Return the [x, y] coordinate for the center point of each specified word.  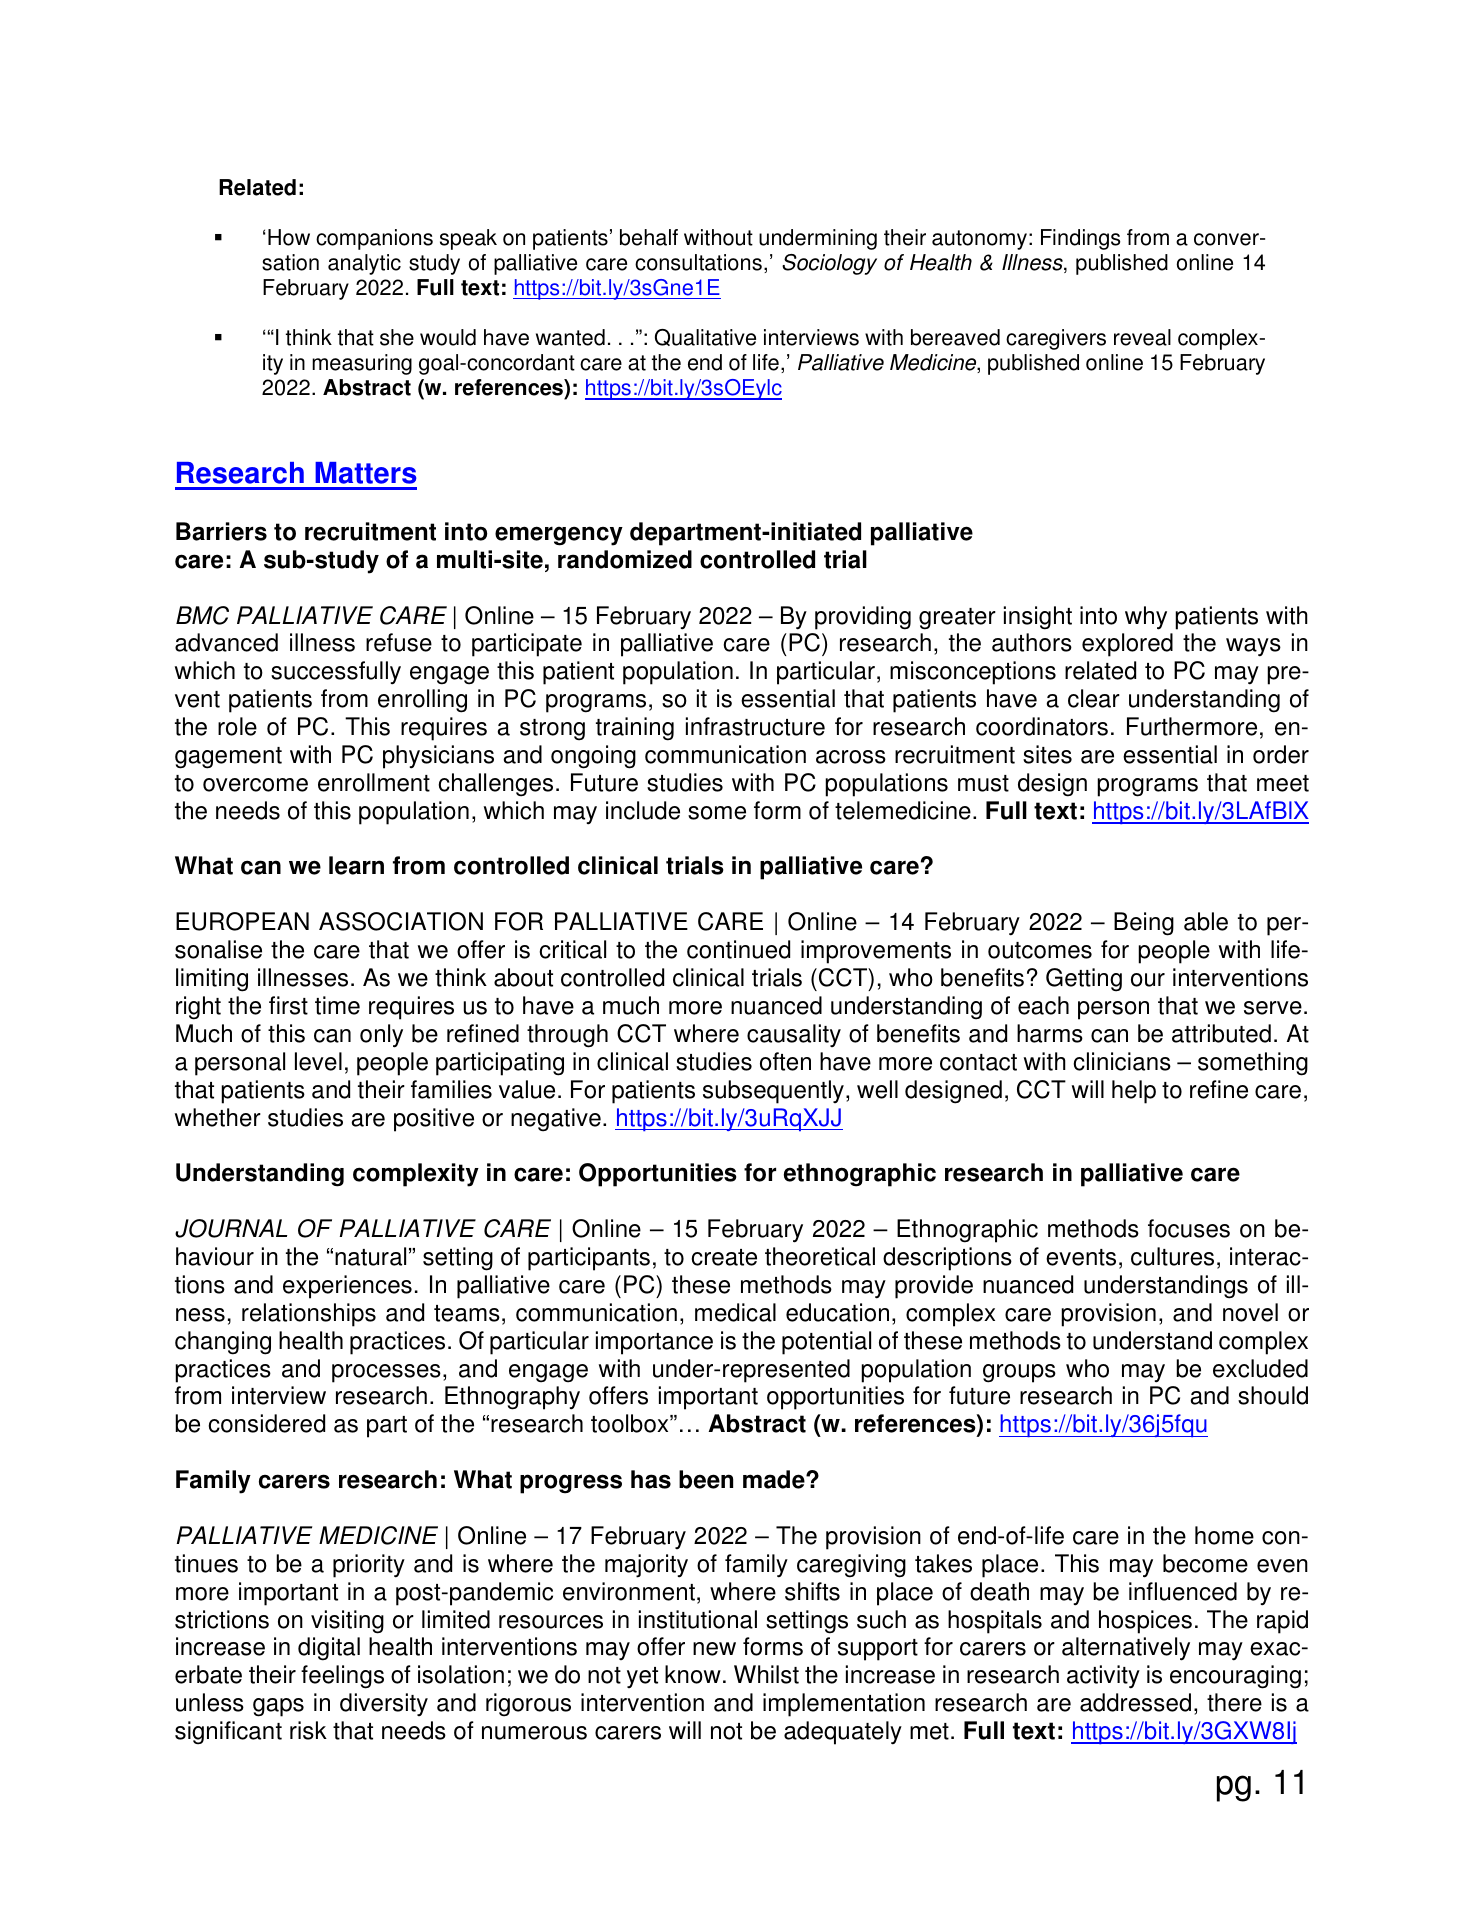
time [337, 1005]
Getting [1084, 980]
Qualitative [705, 337]
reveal [1142, 337]
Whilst [766, 1674]
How [289, 237]
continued [738, 949]
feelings [342, 1677]
